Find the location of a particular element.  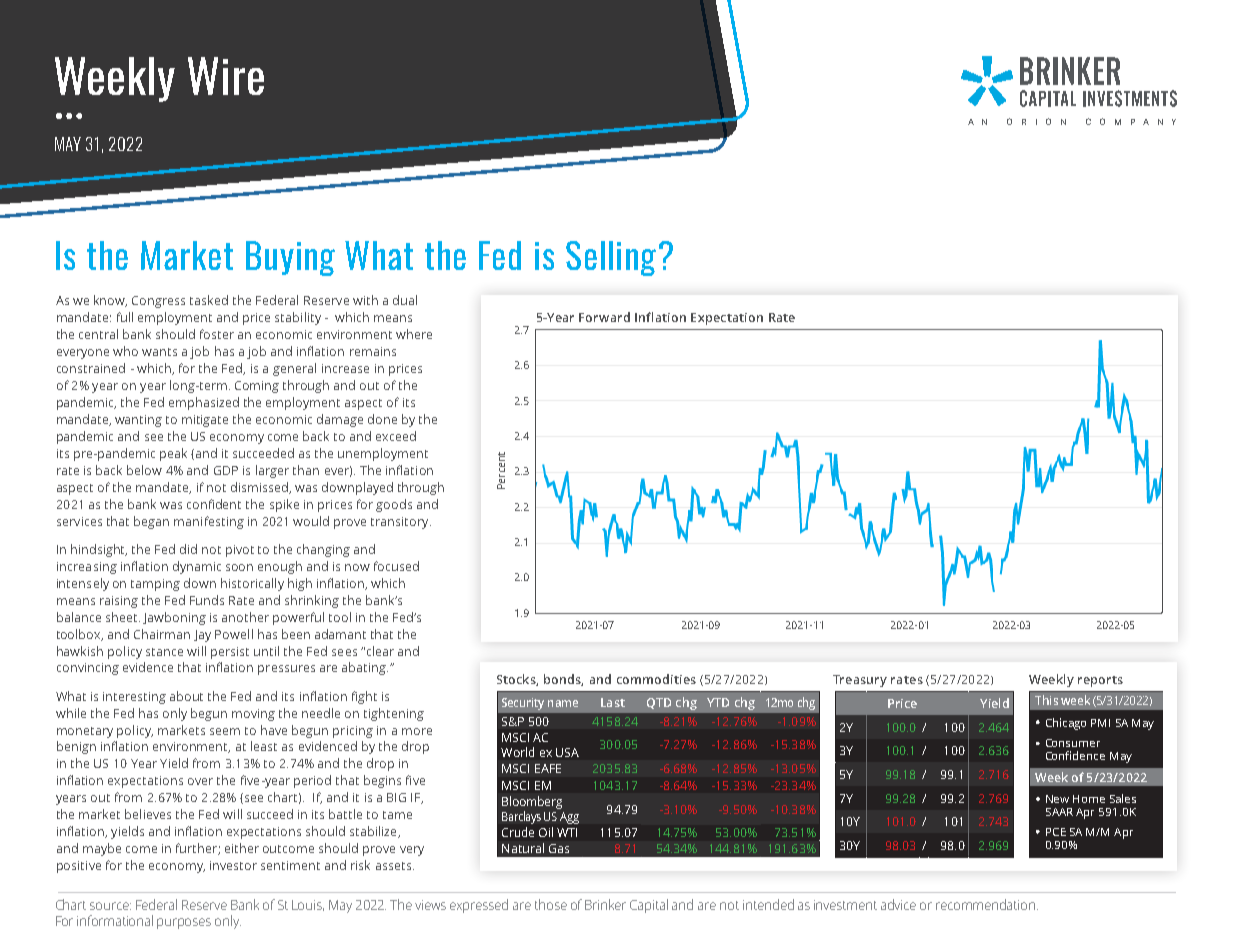

goods is located at coordinates (394, 505).
